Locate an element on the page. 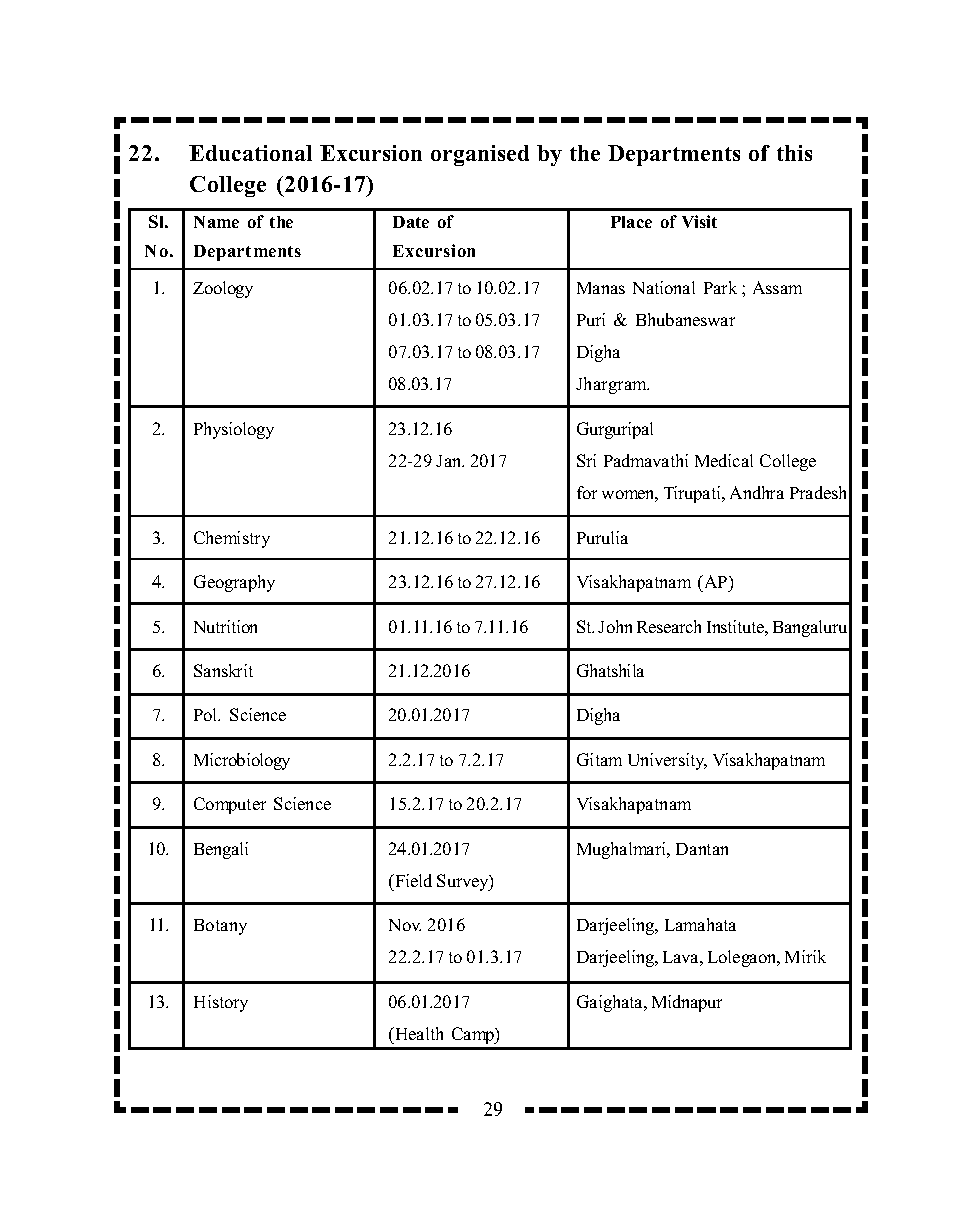 The height and width of the image is (1226, 980). Jan is located at coordinates (450, 461).
